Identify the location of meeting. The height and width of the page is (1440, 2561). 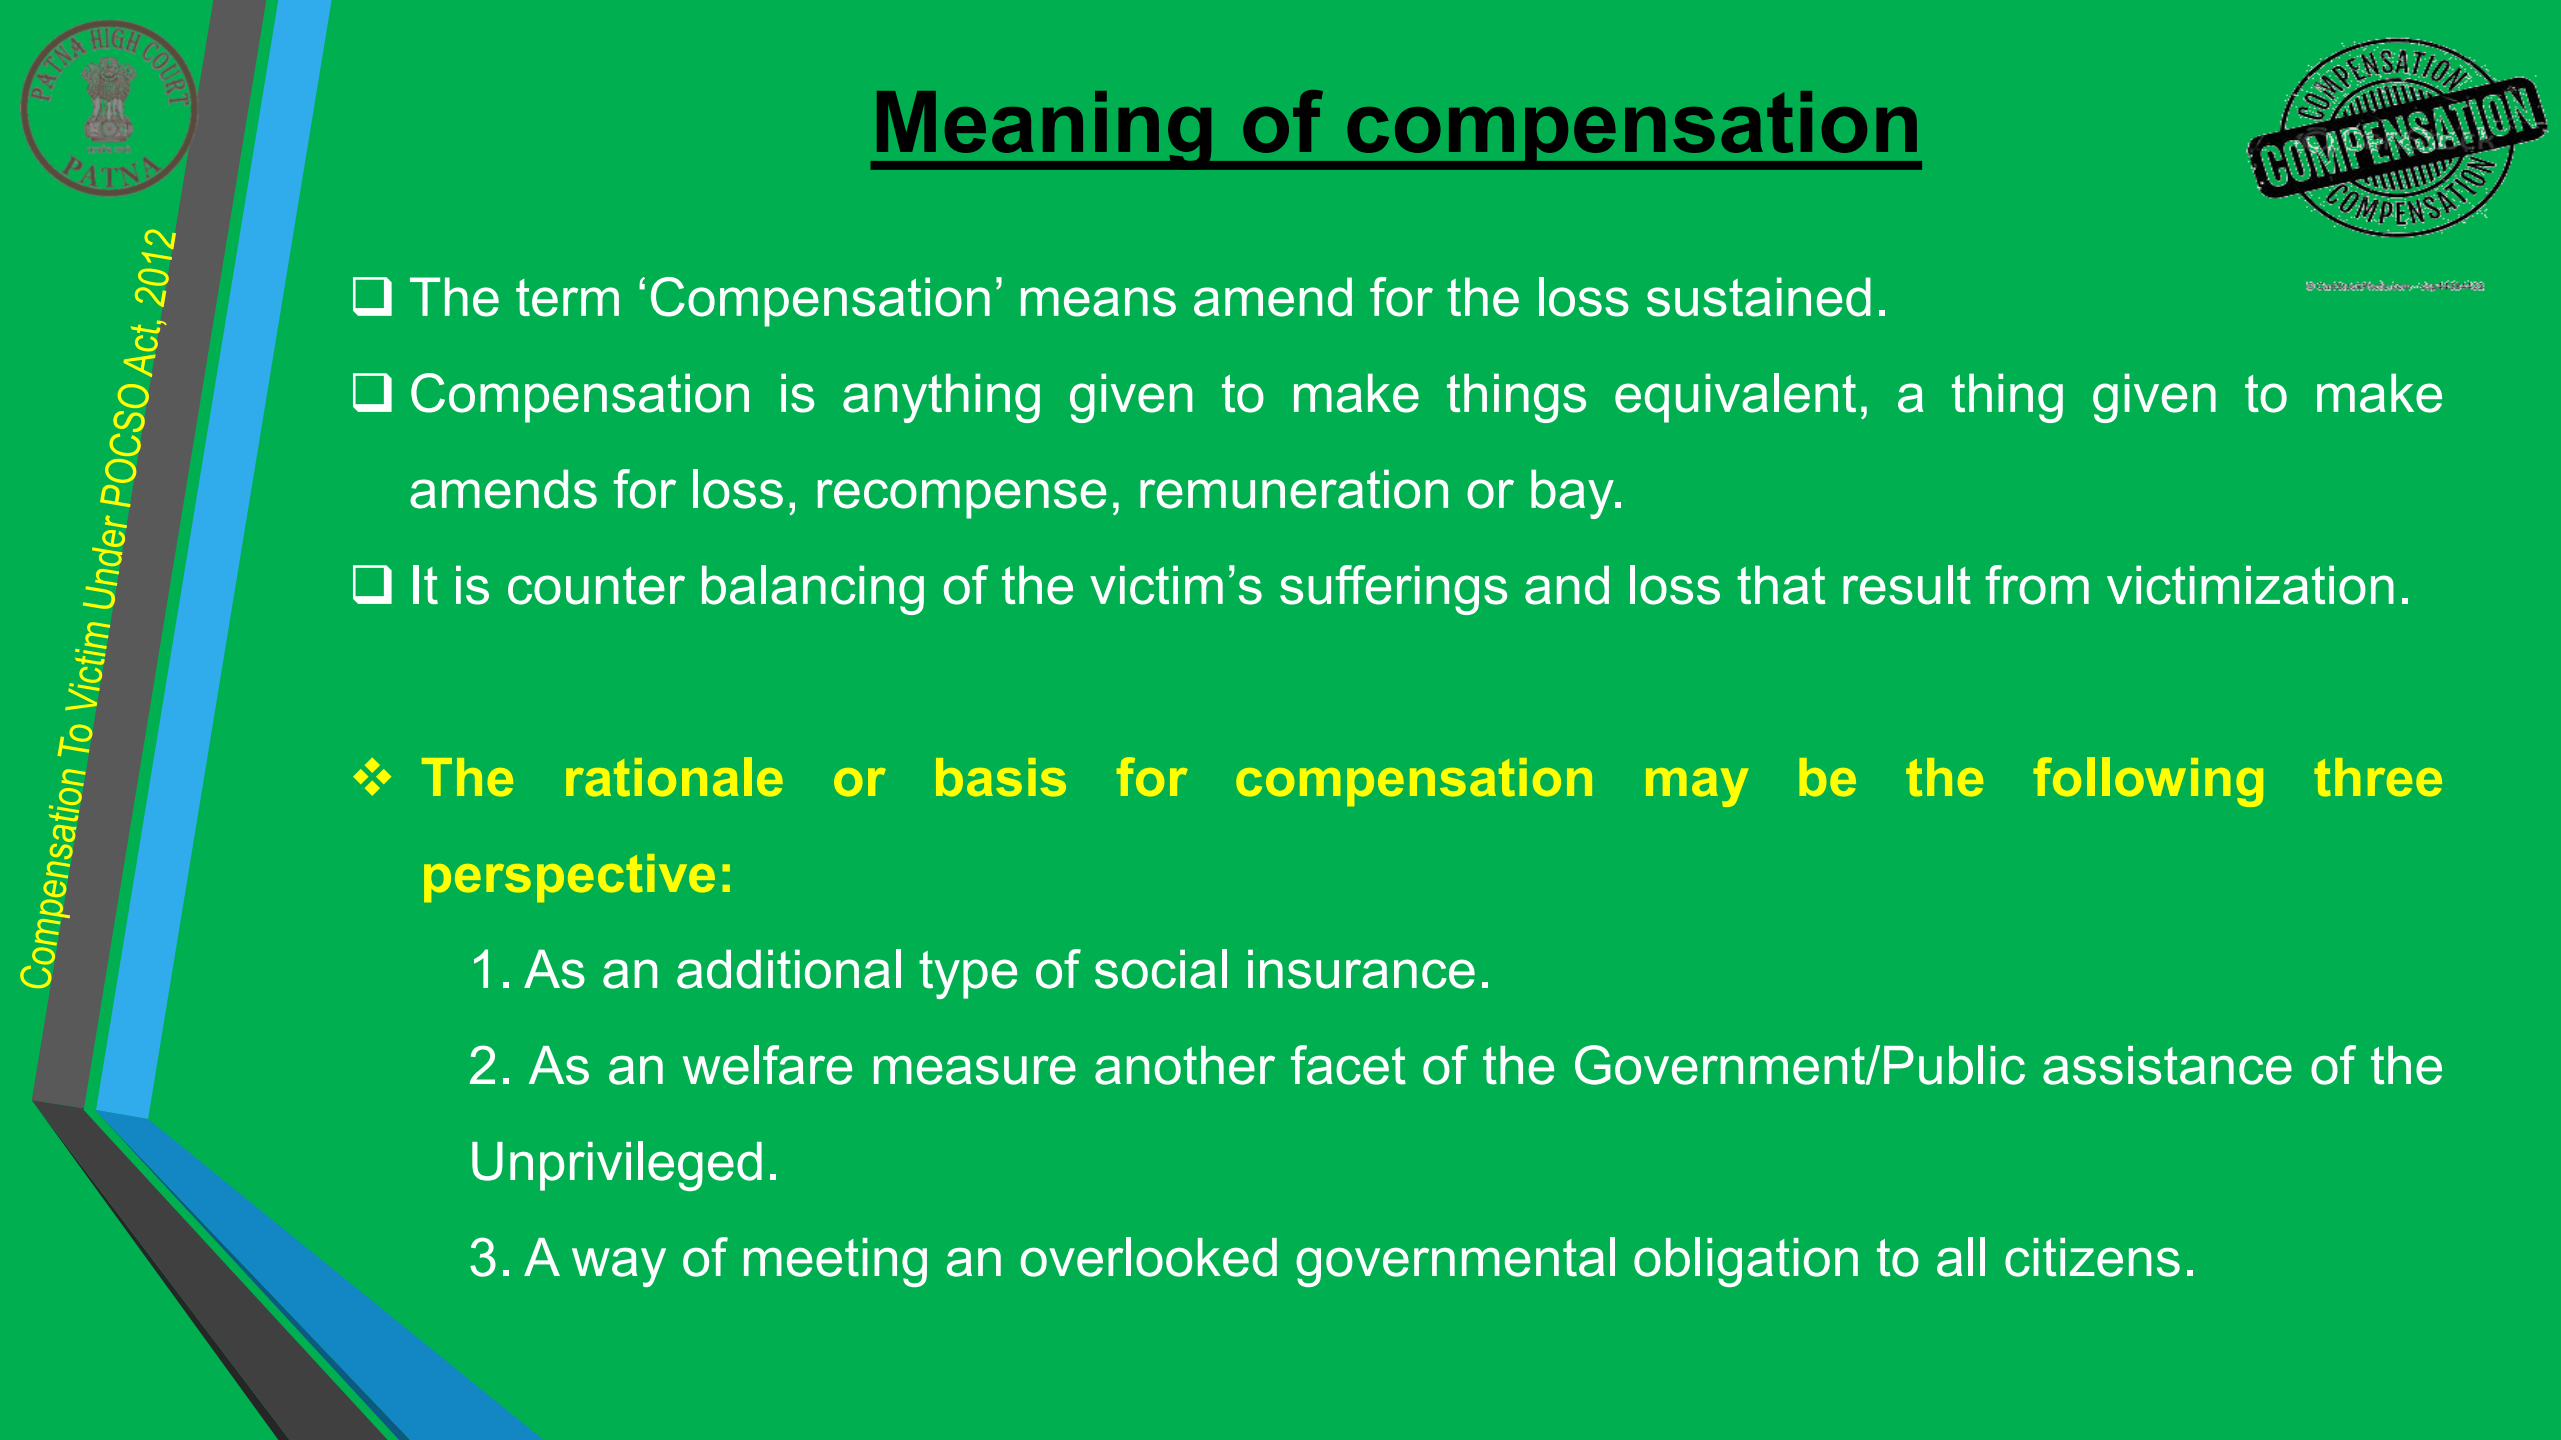
(835, 1262).
